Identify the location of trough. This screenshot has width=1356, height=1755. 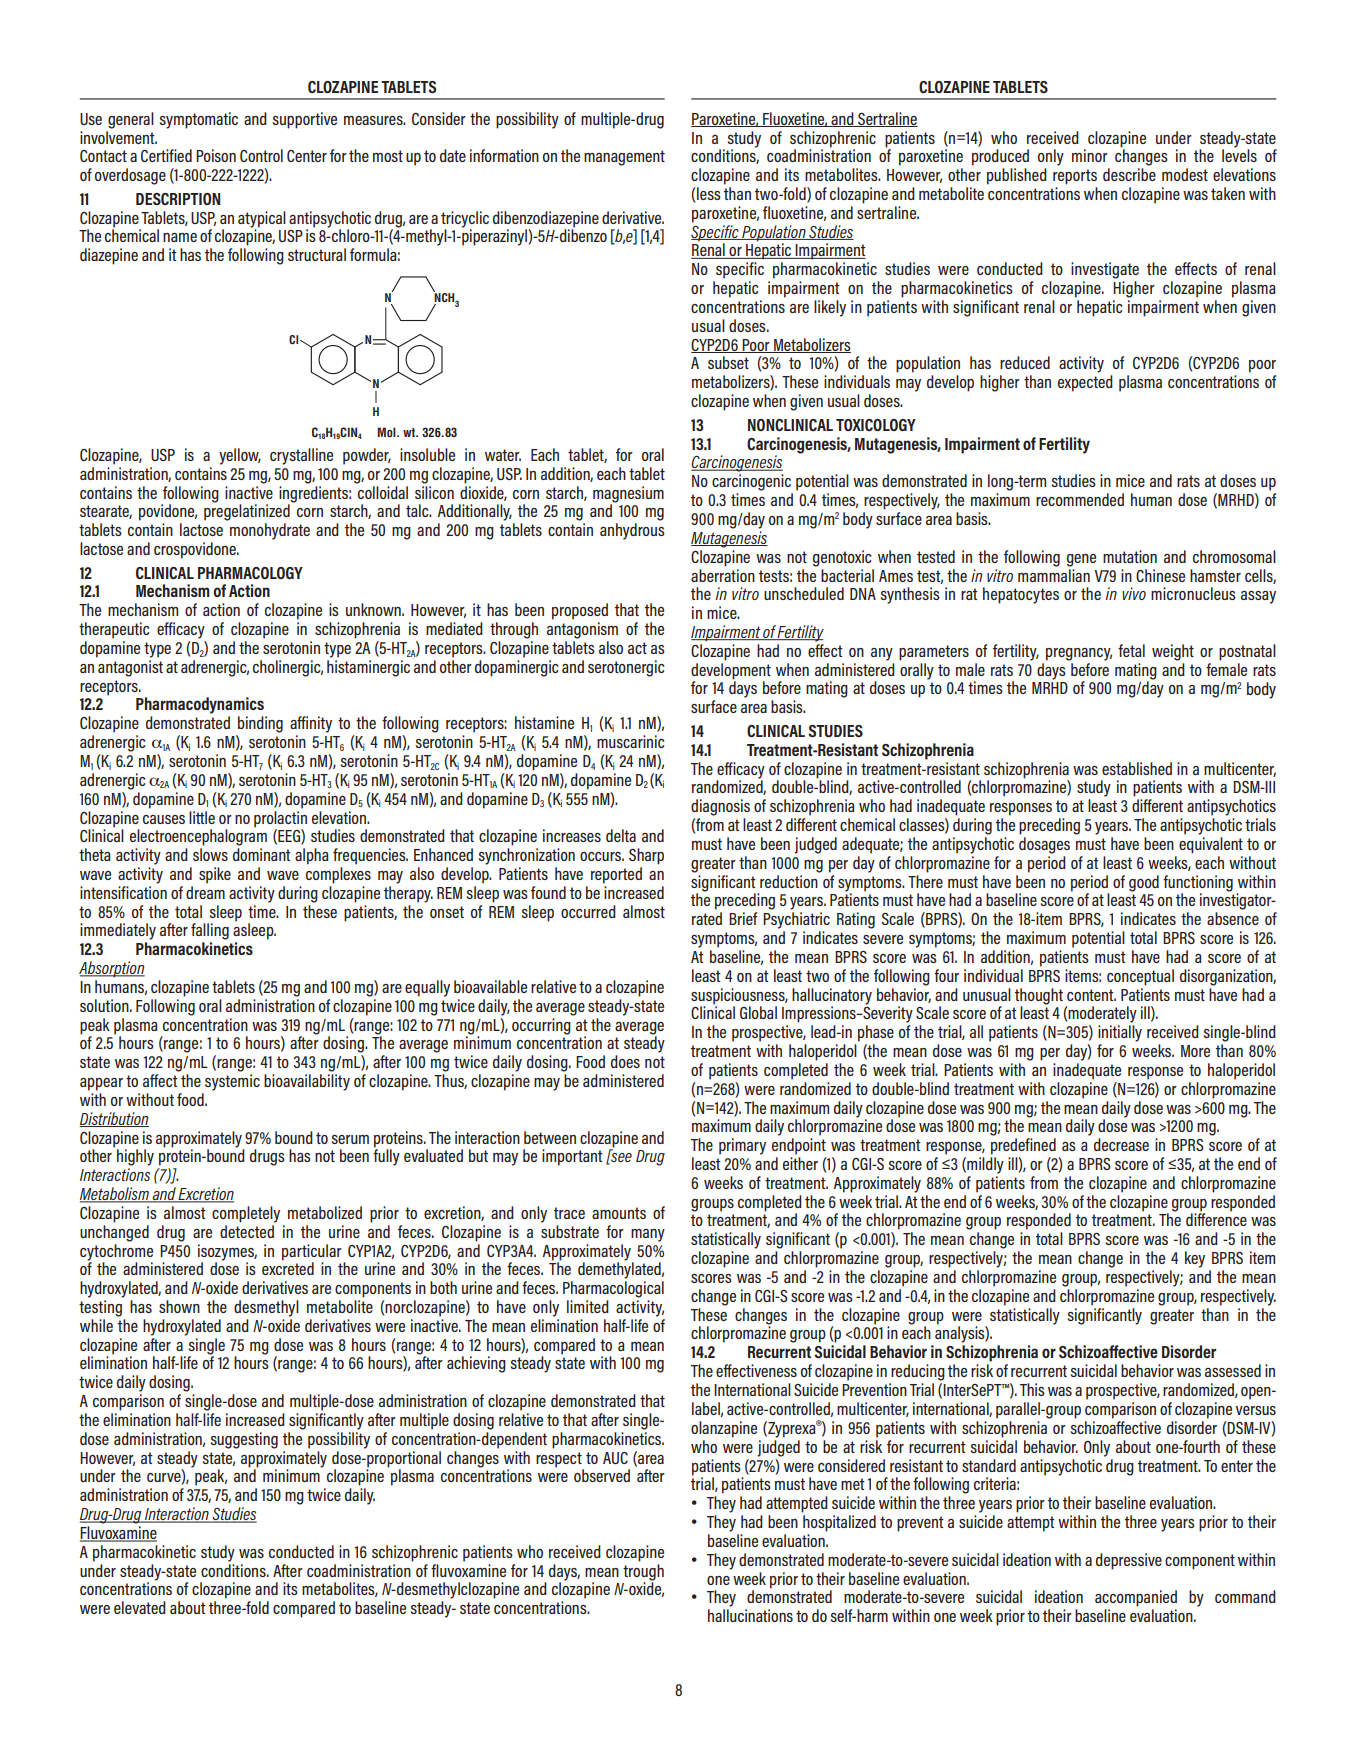
(643, 1571).
